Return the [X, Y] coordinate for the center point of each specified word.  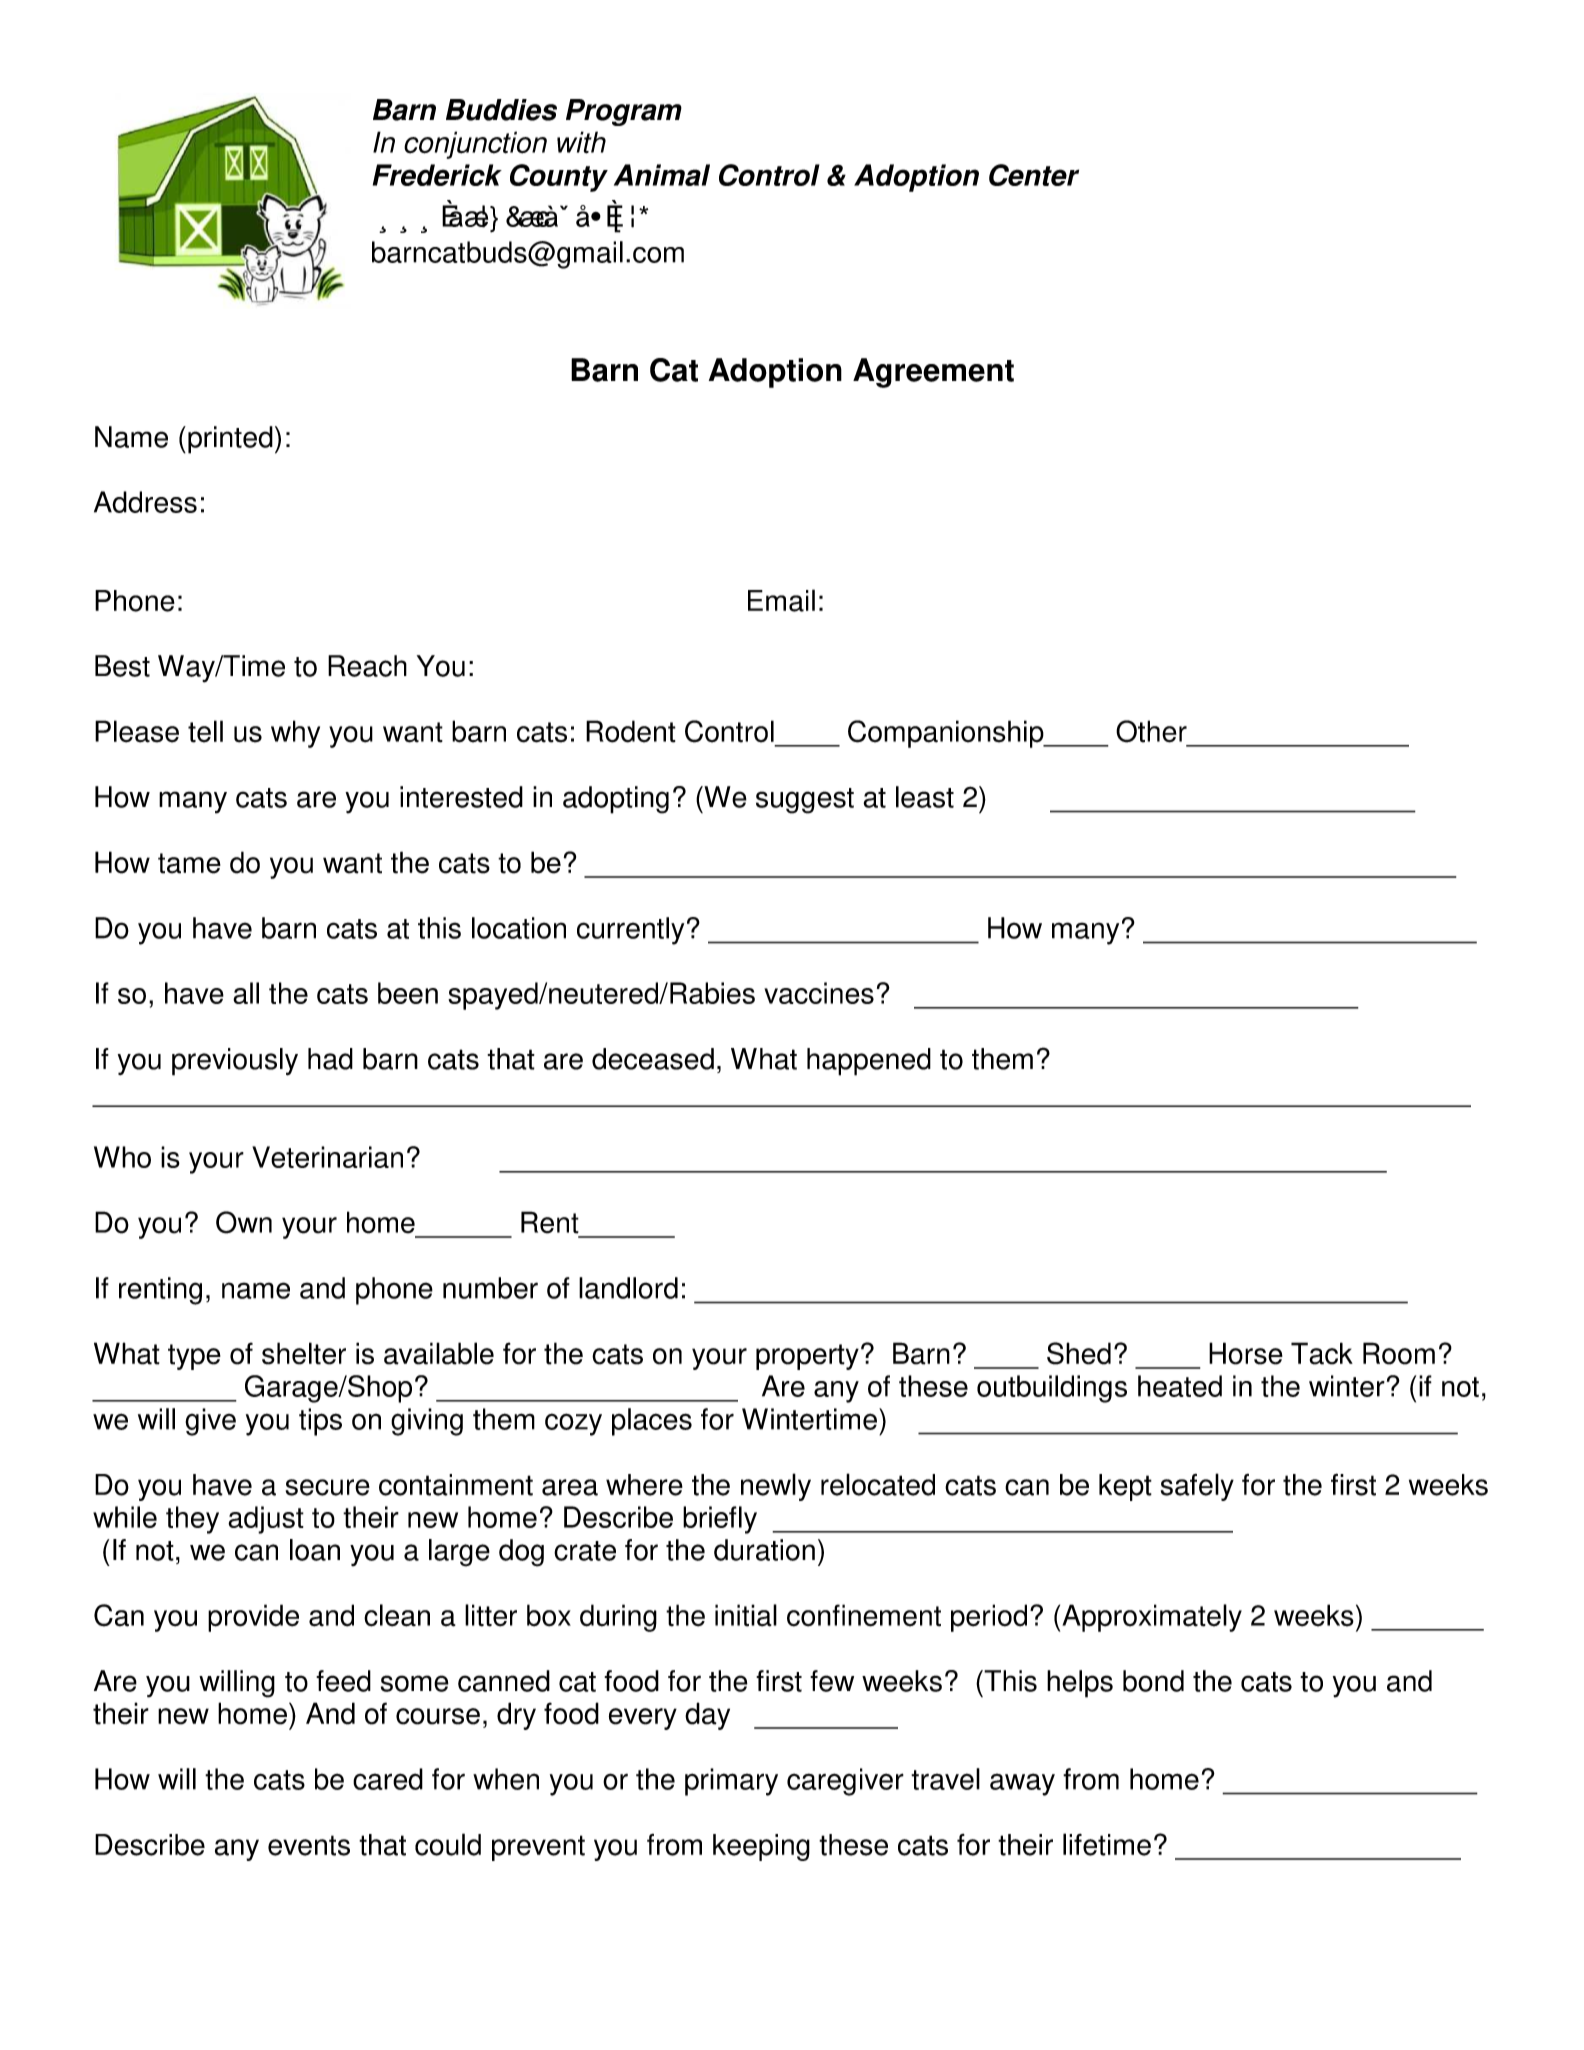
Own [244, 1222]
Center [1034, 175]
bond [1153, 1681]
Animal [662, 175]
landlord [628, 1288]
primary [731, 1782]
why [295, 734]
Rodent [631, 731]
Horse [1246, 1353]
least [925, 797]
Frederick [437, 175]
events [309, 1845]
